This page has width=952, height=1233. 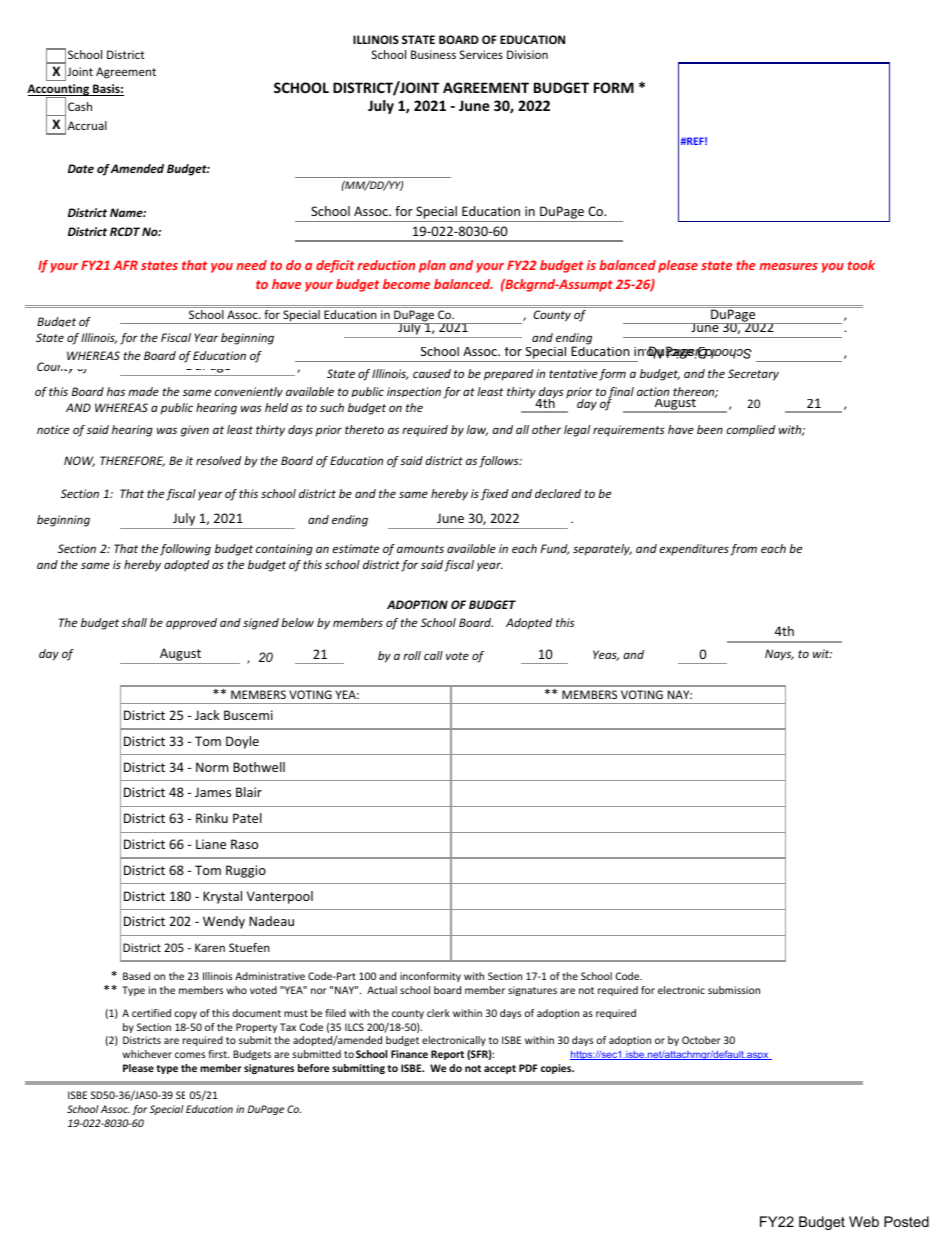 I want to click on whichever, so click(x=147, y=1054).
